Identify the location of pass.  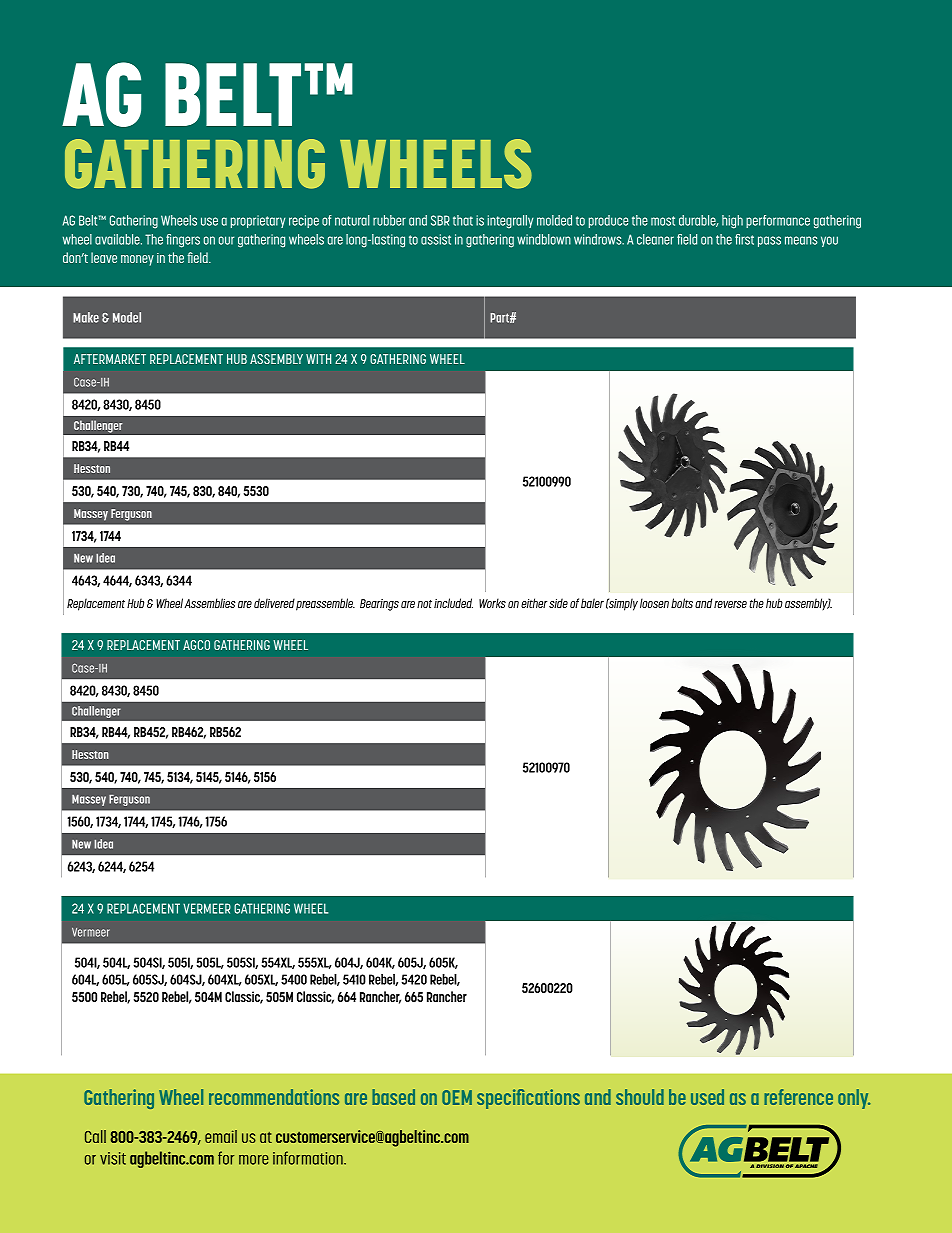
(769, 241).
